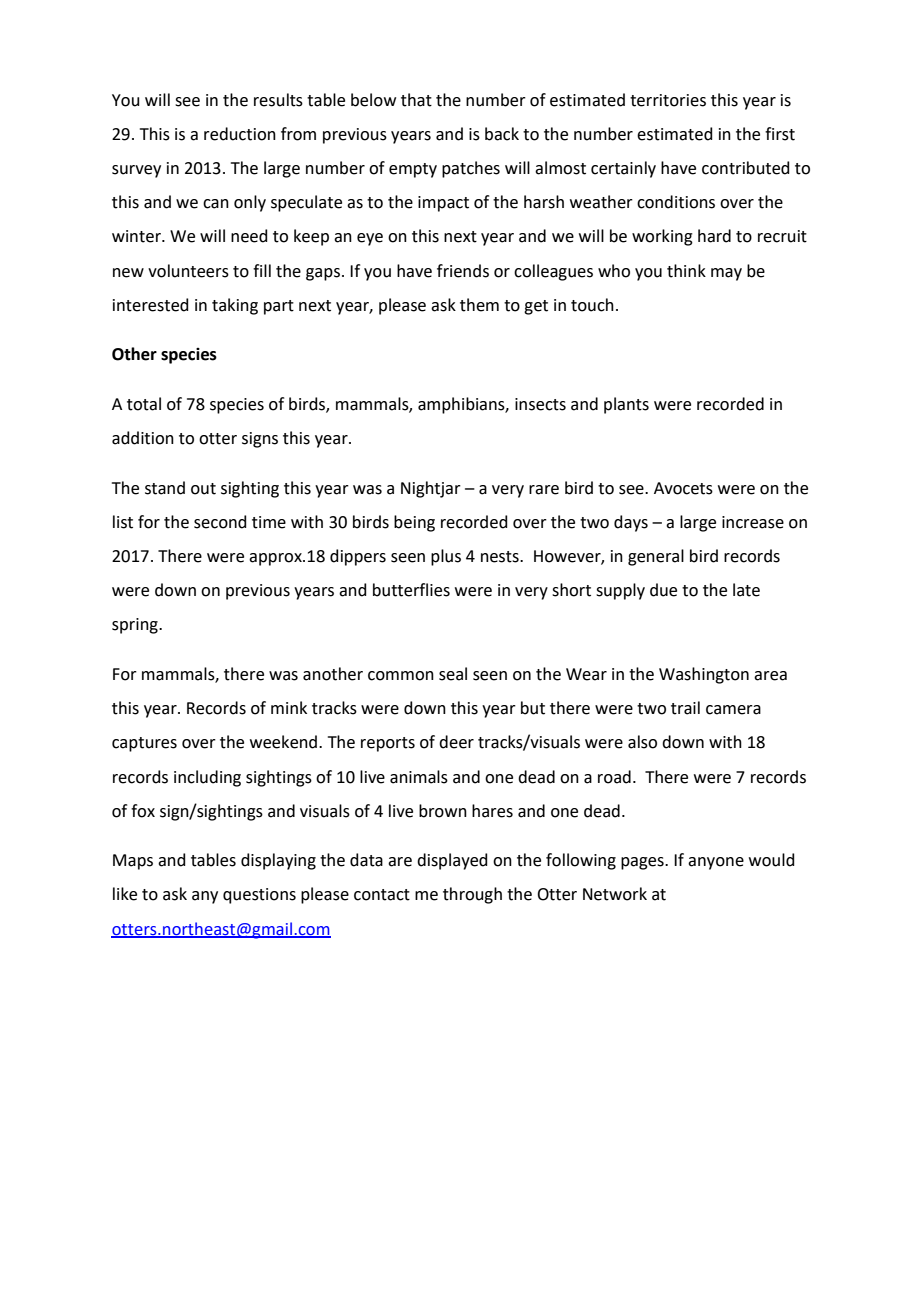  Describe the element at coordinates (463, 271) in the screenshot. I see `friends` at that location.
